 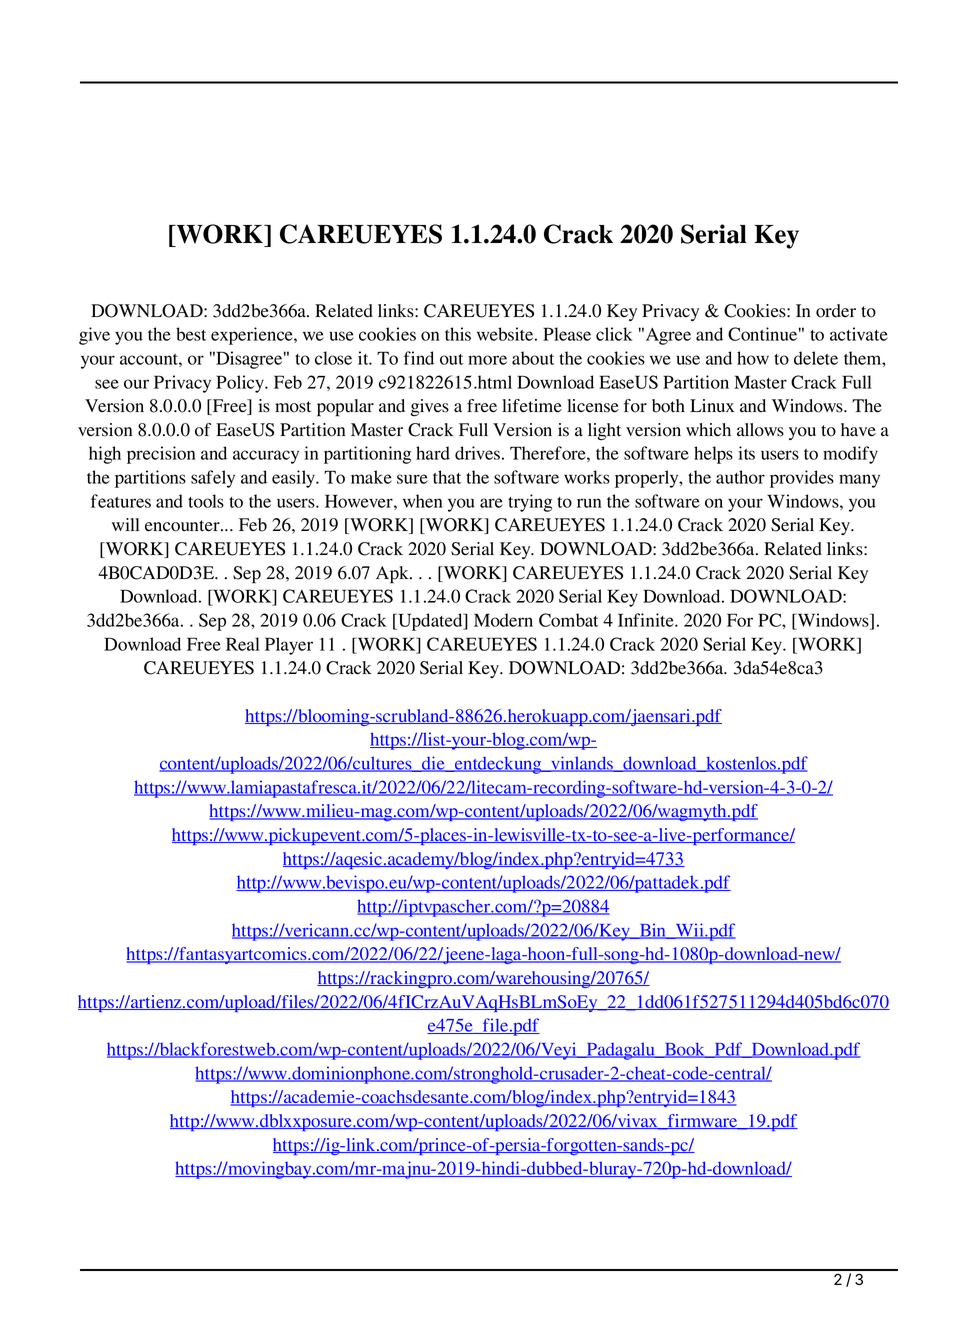 What do you see at coordinates (458, 334) in the image?
I see `this` at bounding box center [458, 334].
